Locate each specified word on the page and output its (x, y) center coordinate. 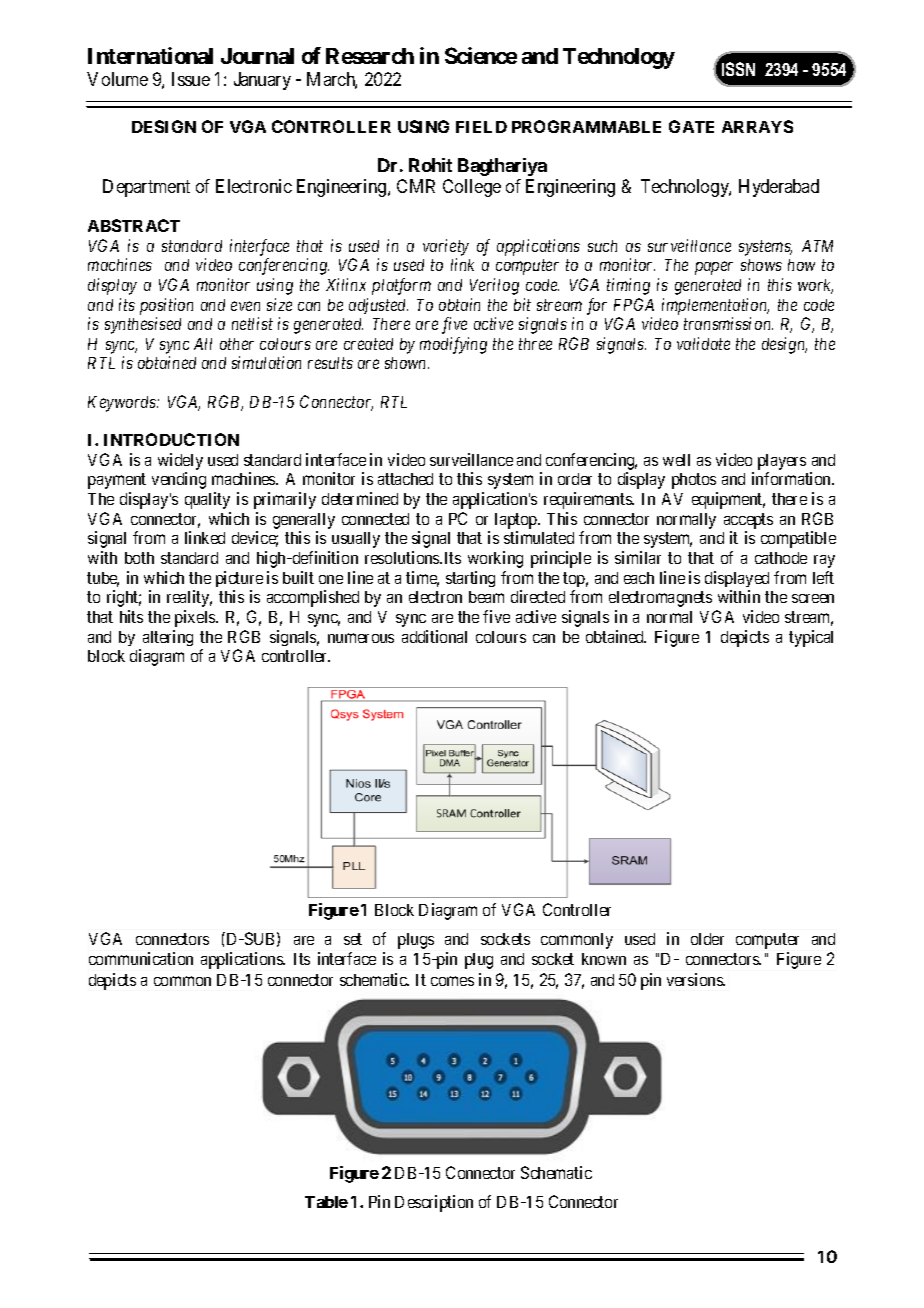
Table (326, 1202)
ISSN (738, 69)
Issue (191, 79)
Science (481, 55)
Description (434, 1203)
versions (695, 979)
